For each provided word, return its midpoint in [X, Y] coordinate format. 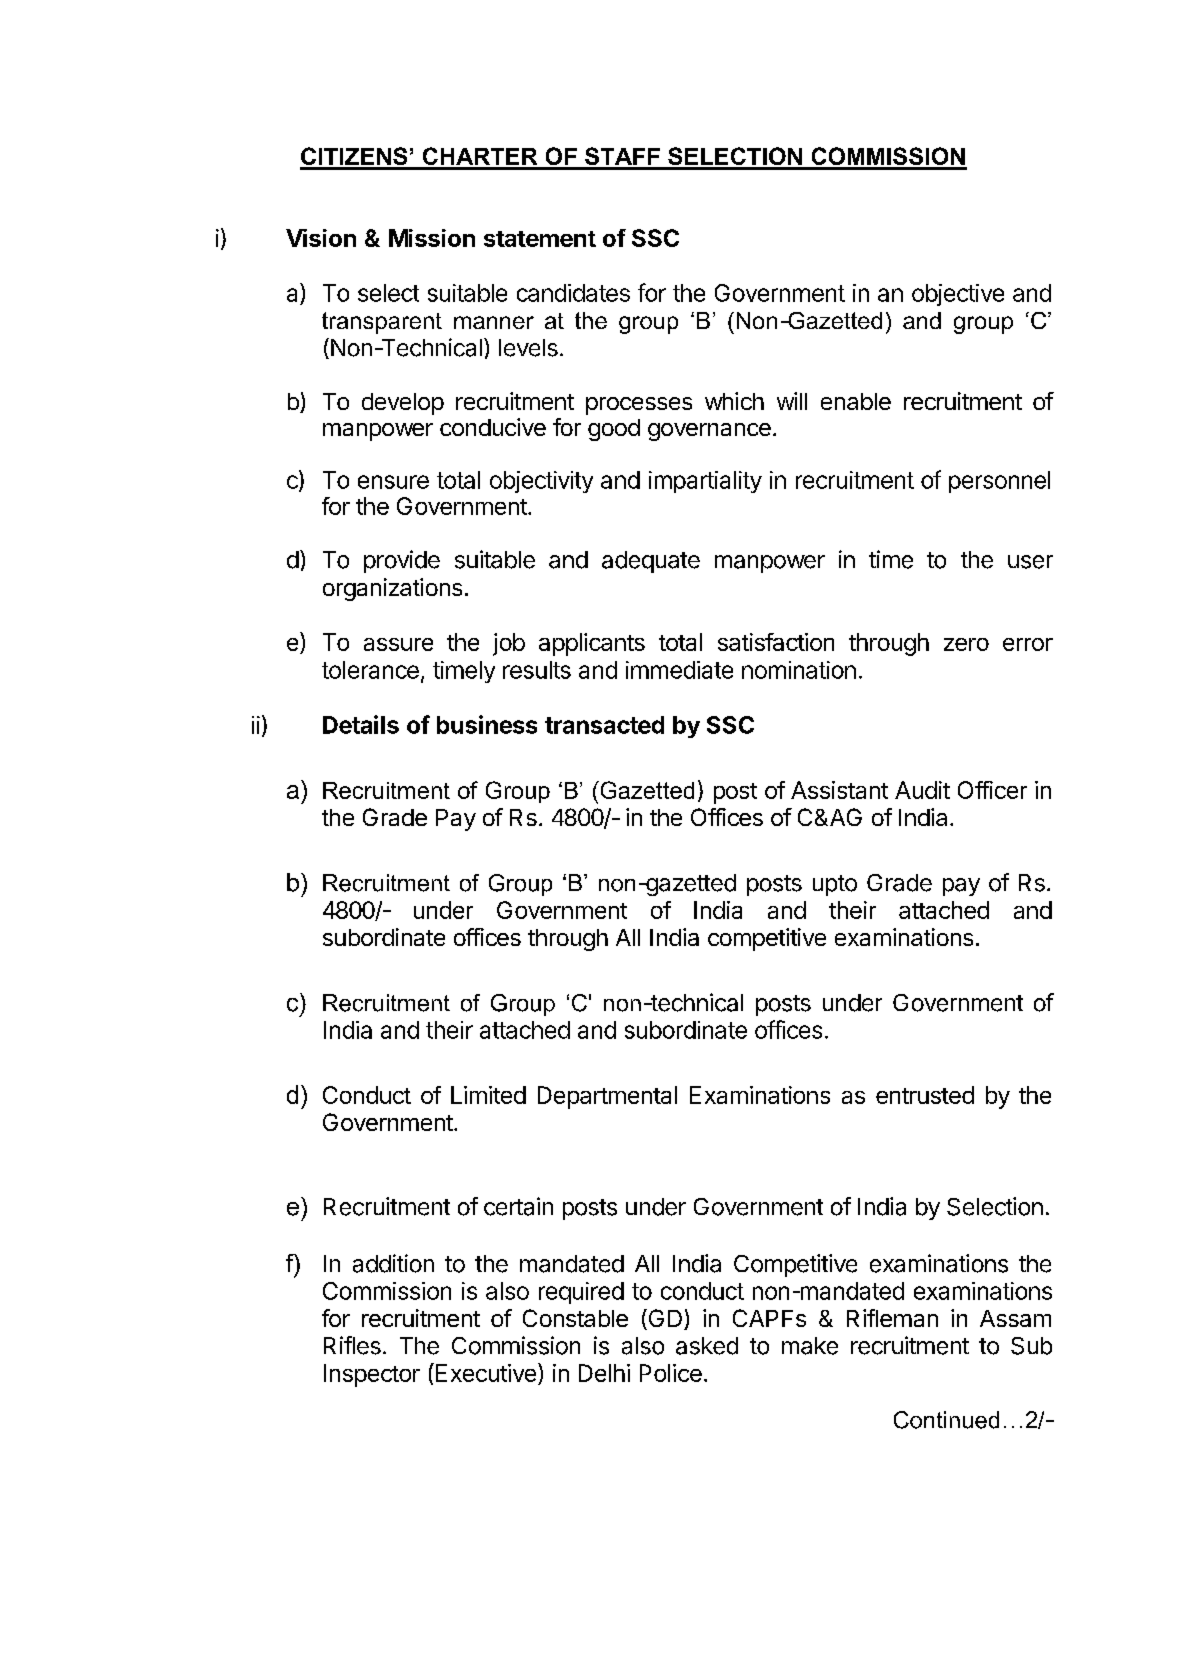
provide [402, 561]
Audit [922, 790]
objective [958, 295]
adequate [651, 562]
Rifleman [892, 1318]
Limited [488, 1095]
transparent [382, 323]
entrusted [925, 1095]
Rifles [352, 1345]
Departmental [607, 1097]
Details [361, 724]
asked [707, 1346]
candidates [573, 293]
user [1030, 562]
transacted [604, 725]
